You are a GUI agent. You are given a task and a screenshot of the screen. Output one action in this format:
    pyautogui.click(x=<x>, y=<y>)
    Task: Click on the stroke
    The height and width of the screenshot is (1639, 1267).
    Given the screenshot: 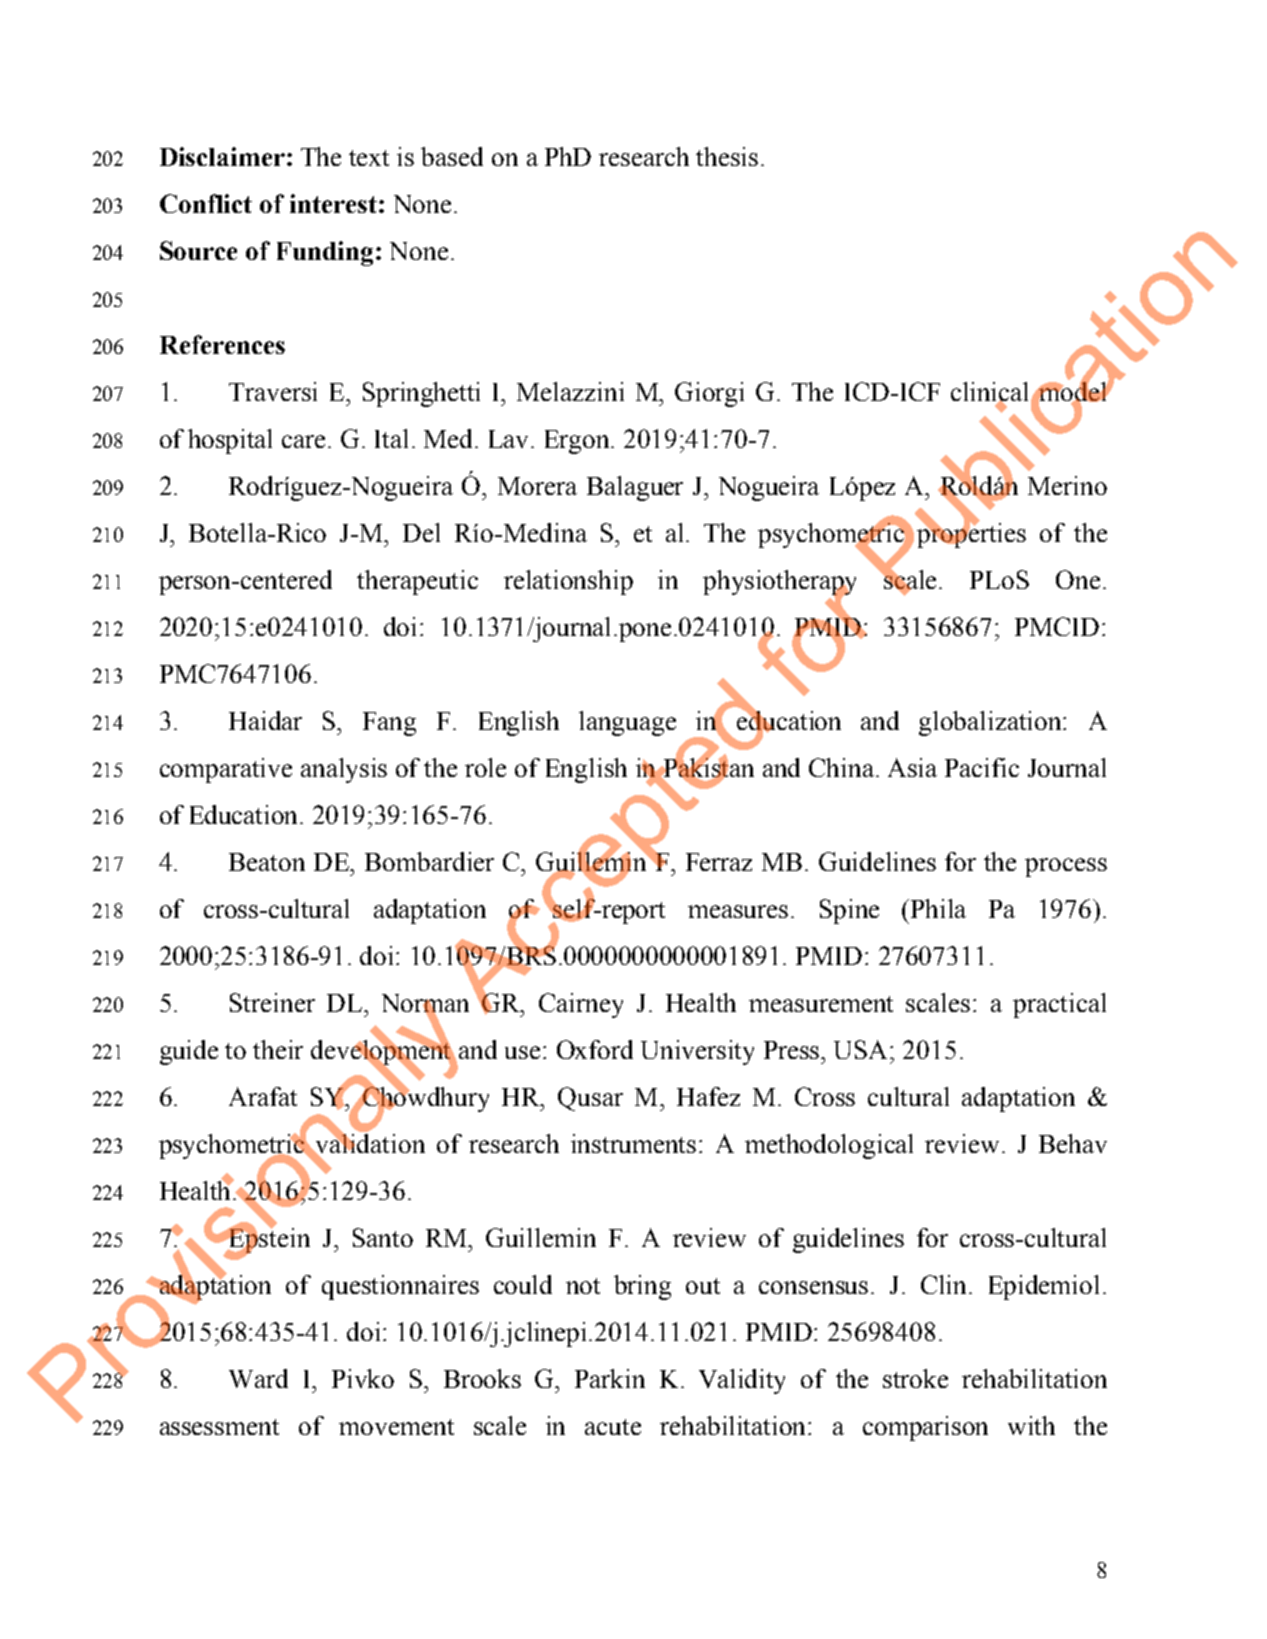 What is the action you would take?
    pyautogui.click(x=915, y=1378)
